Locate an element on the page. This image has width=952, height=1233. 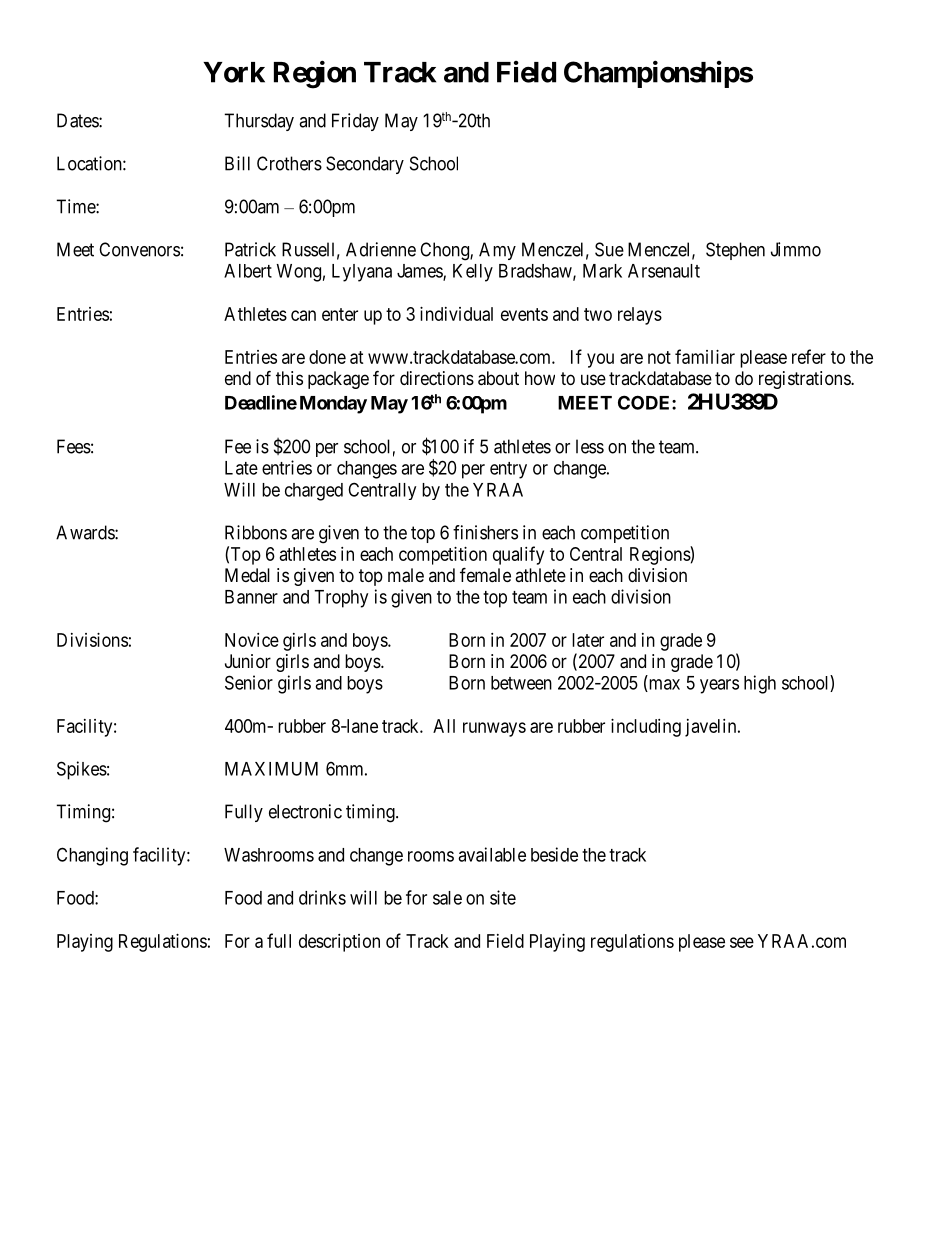
Fees is located at coordinates (74, 446).
